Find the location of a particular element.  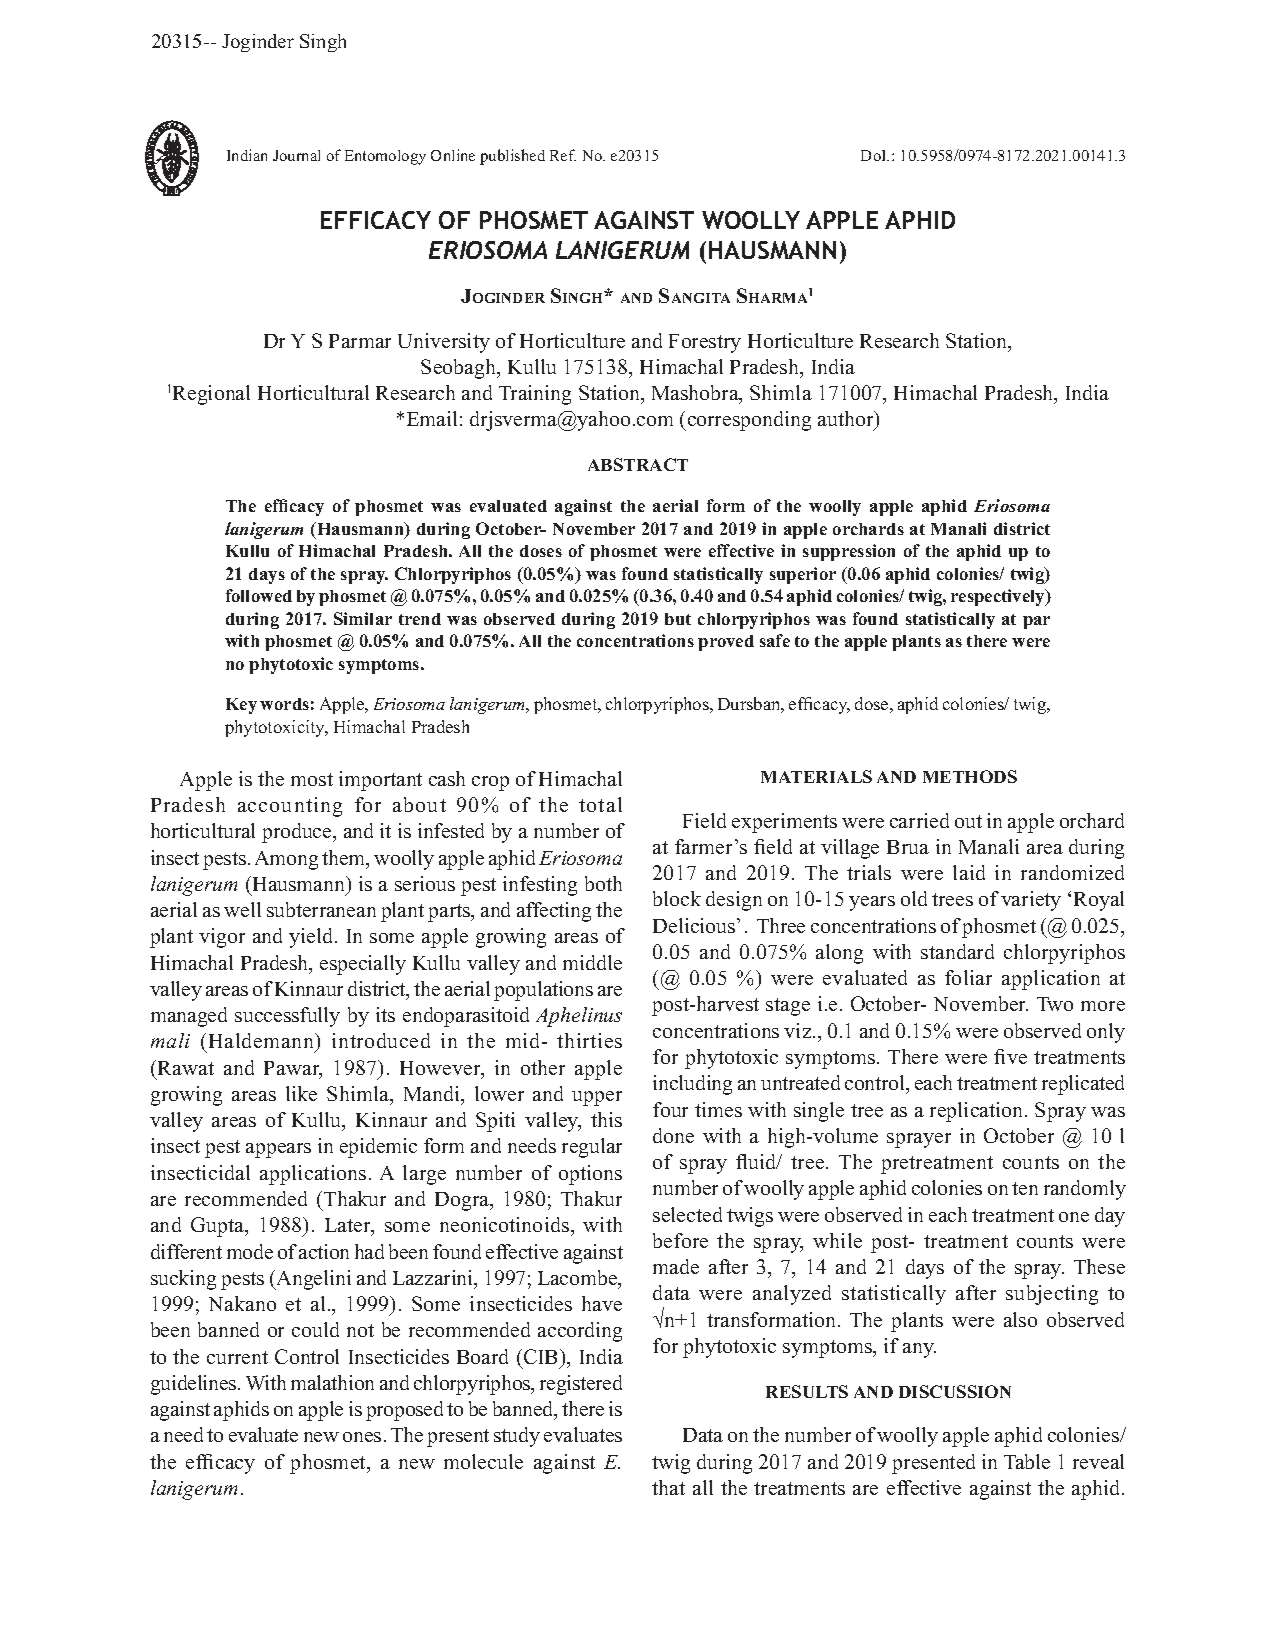

author is located at coordinates (847, 420).
